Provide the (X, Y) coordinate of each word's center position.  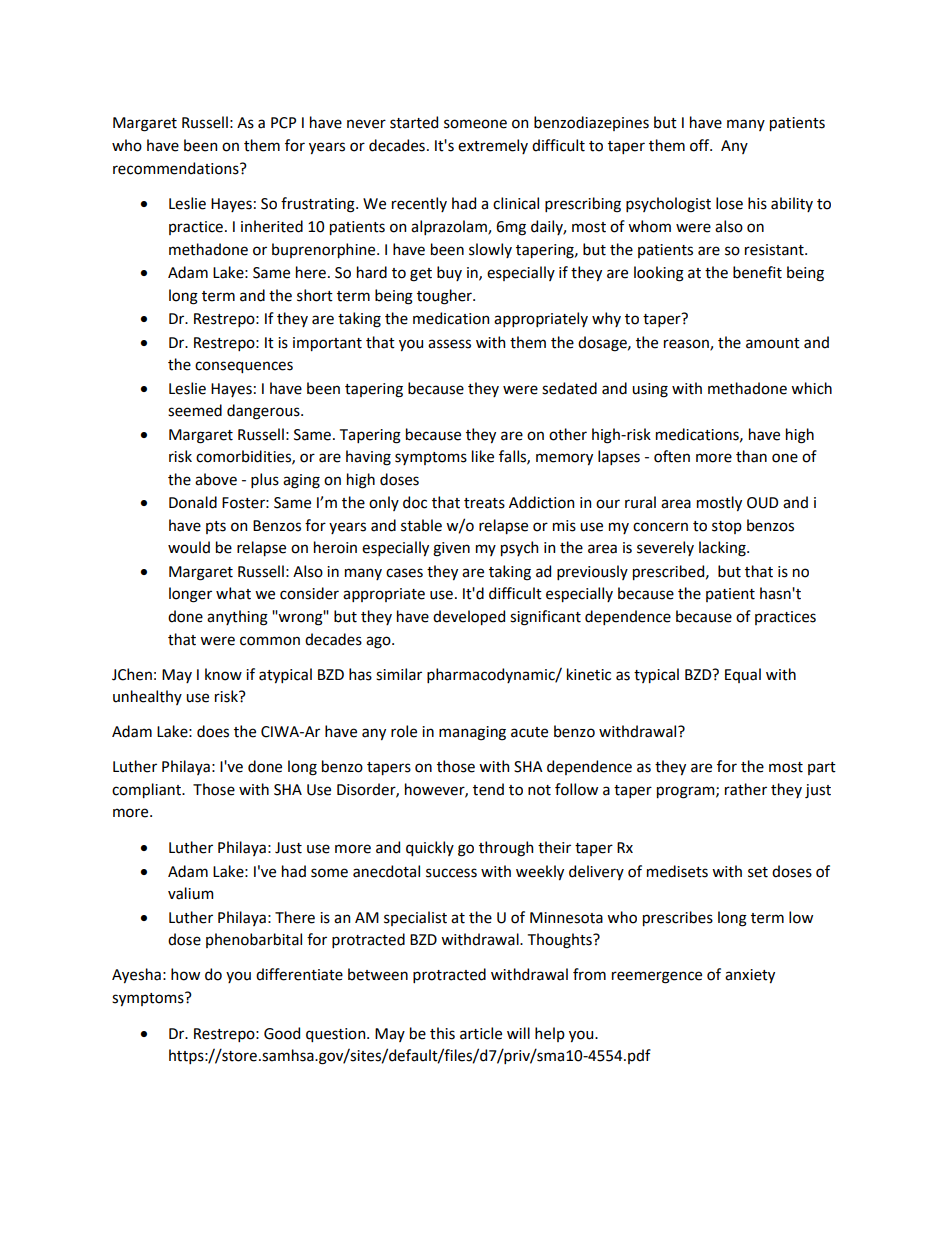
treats (484, 503)
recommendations (177, 168)
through (506, 849)
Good (282, 1033)
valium (190, 893)
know (223, 674)
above (216, 479)
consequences (244, 367)
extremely (493, 146)
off (701, 145)
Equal (743, 675)
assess (449, 344)
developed (469, 617)
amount (773, 343)
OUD (762, 503)
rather (746, 789)
